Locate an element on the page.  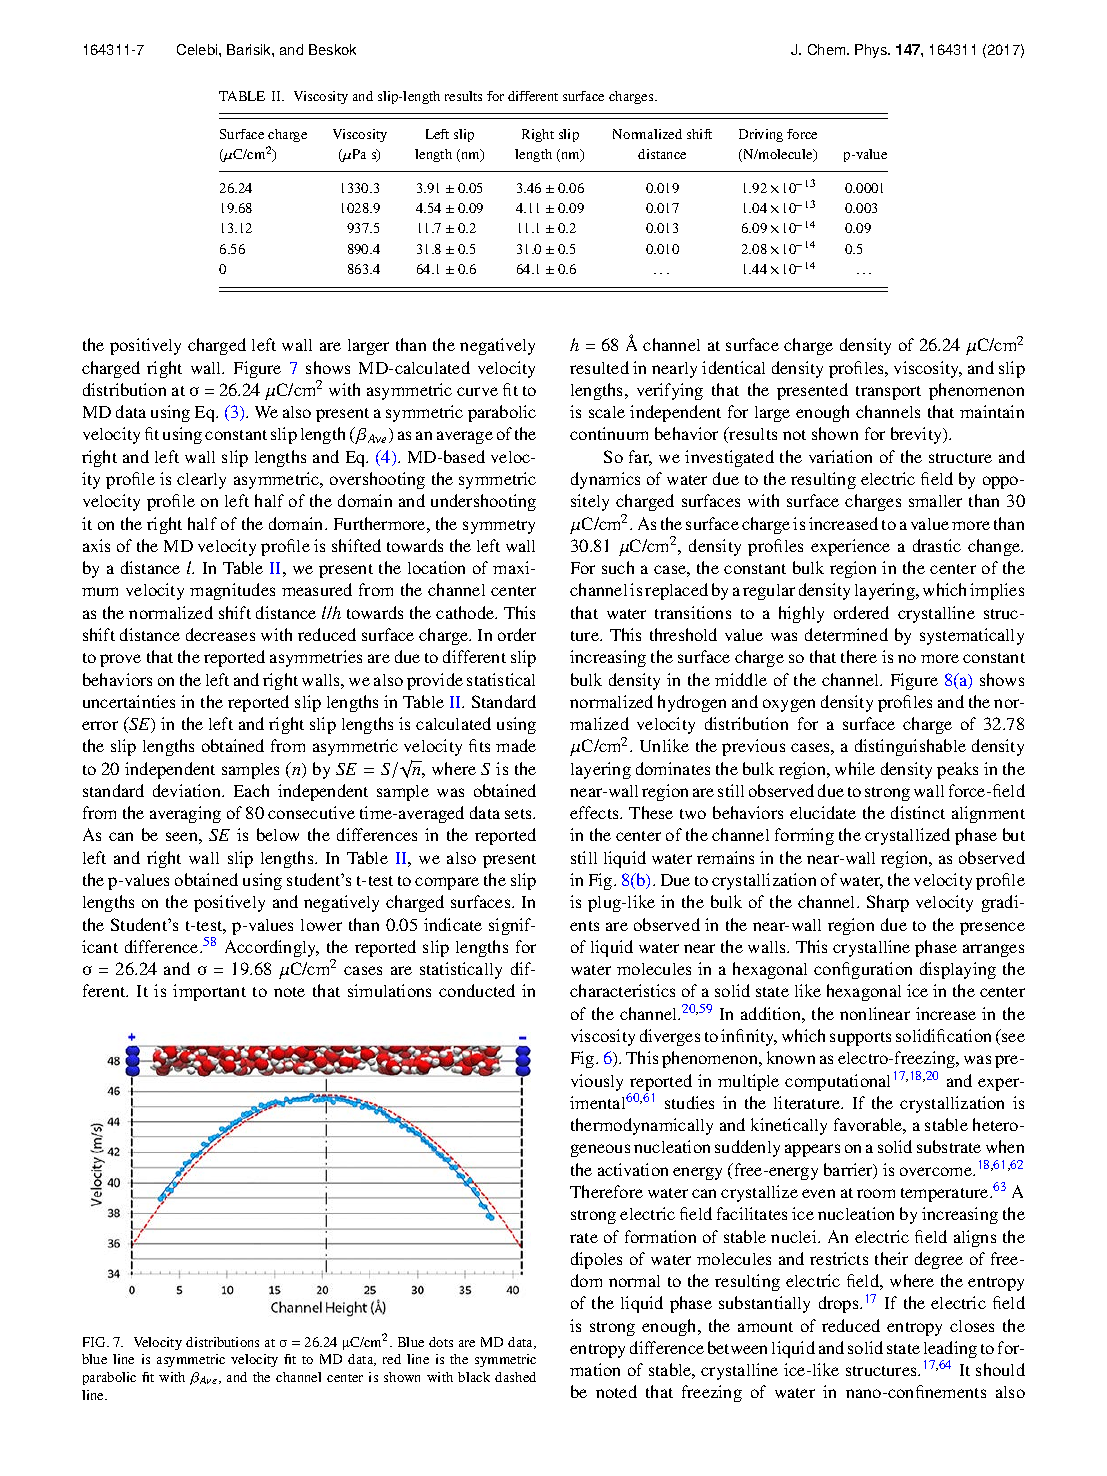
dots is located at coordinates (441, 1342).
